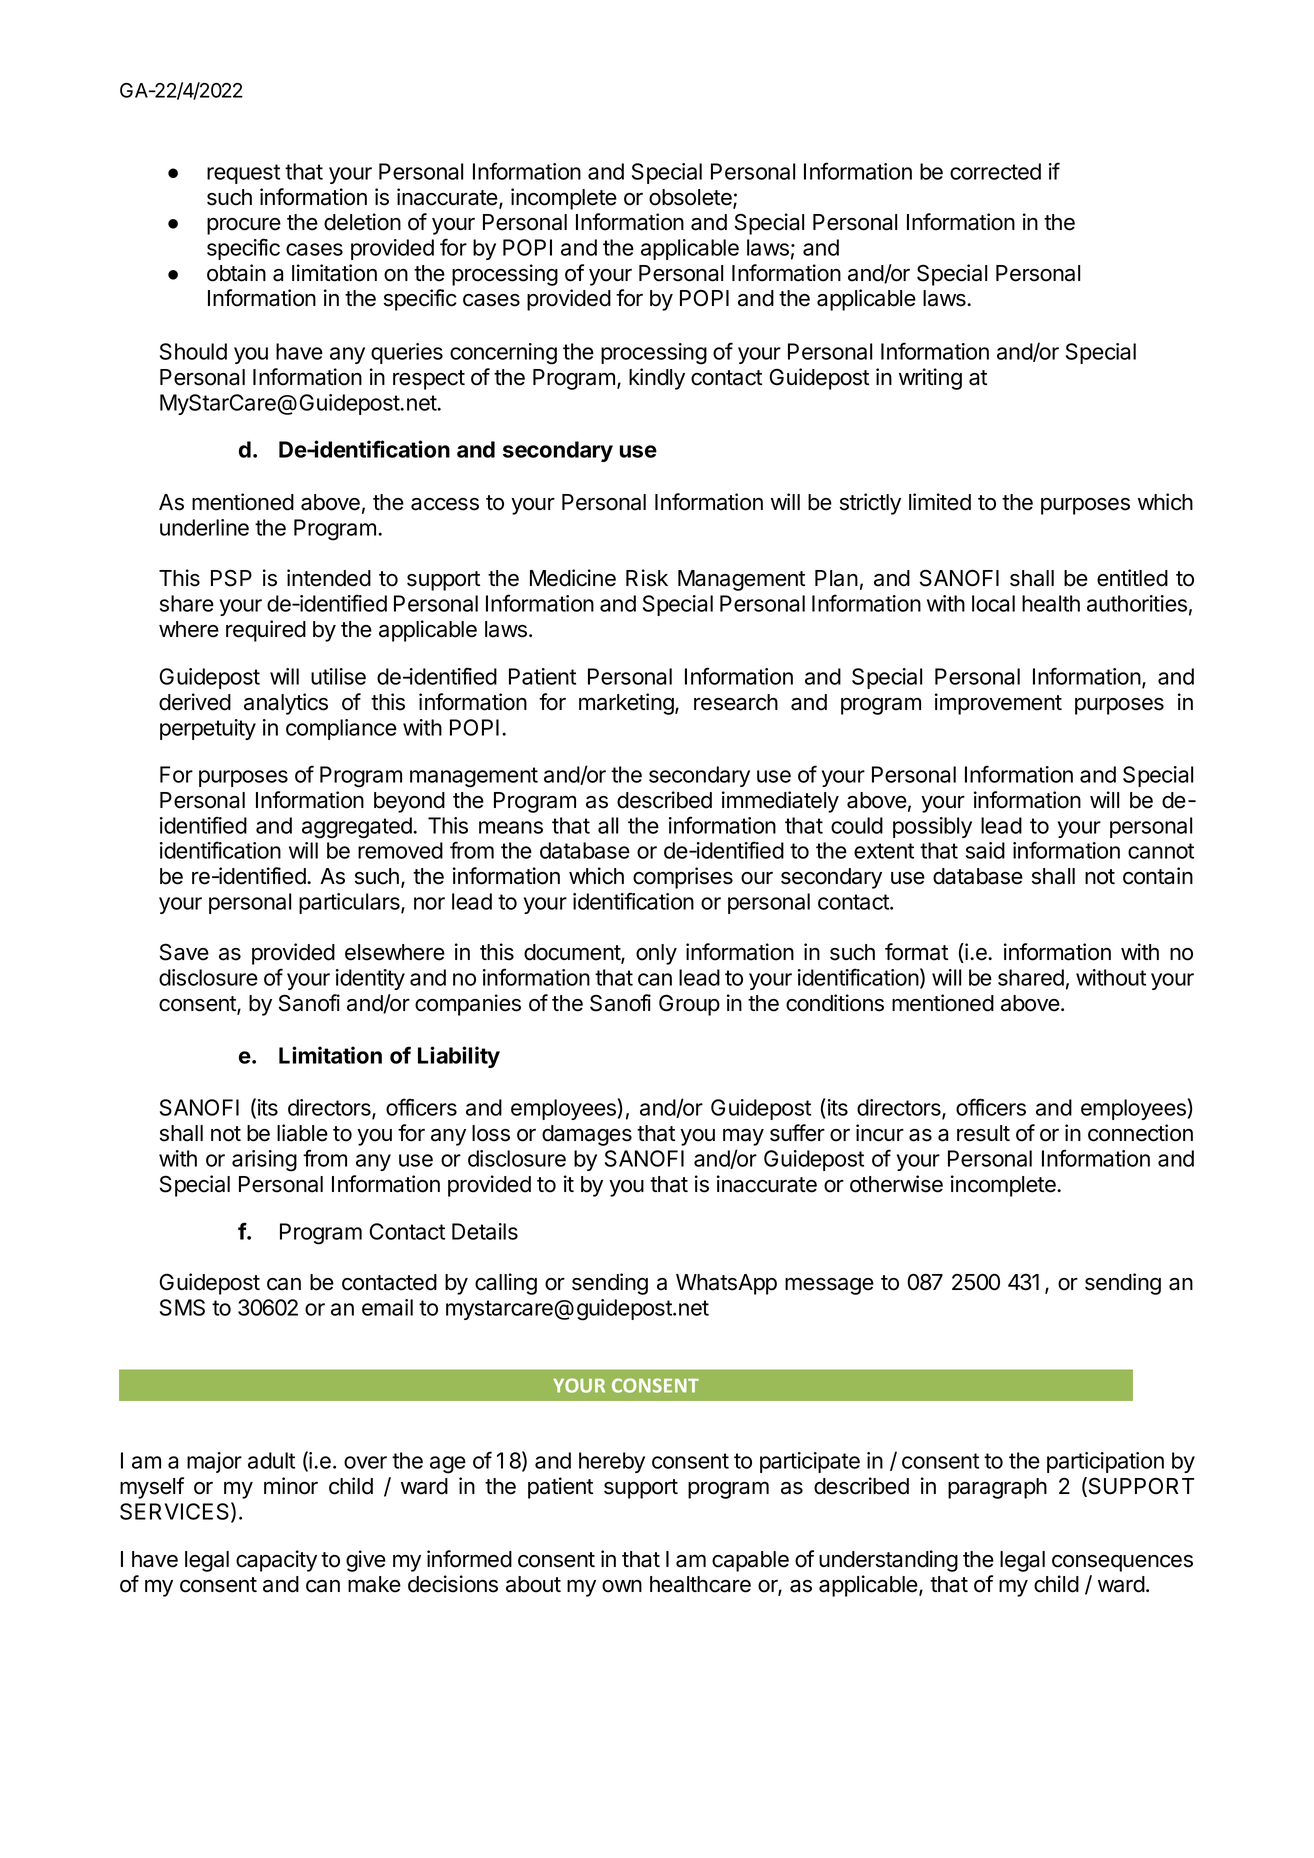  Describe the element at coordinates (985, 850) in the page. I see `said` at that location.
